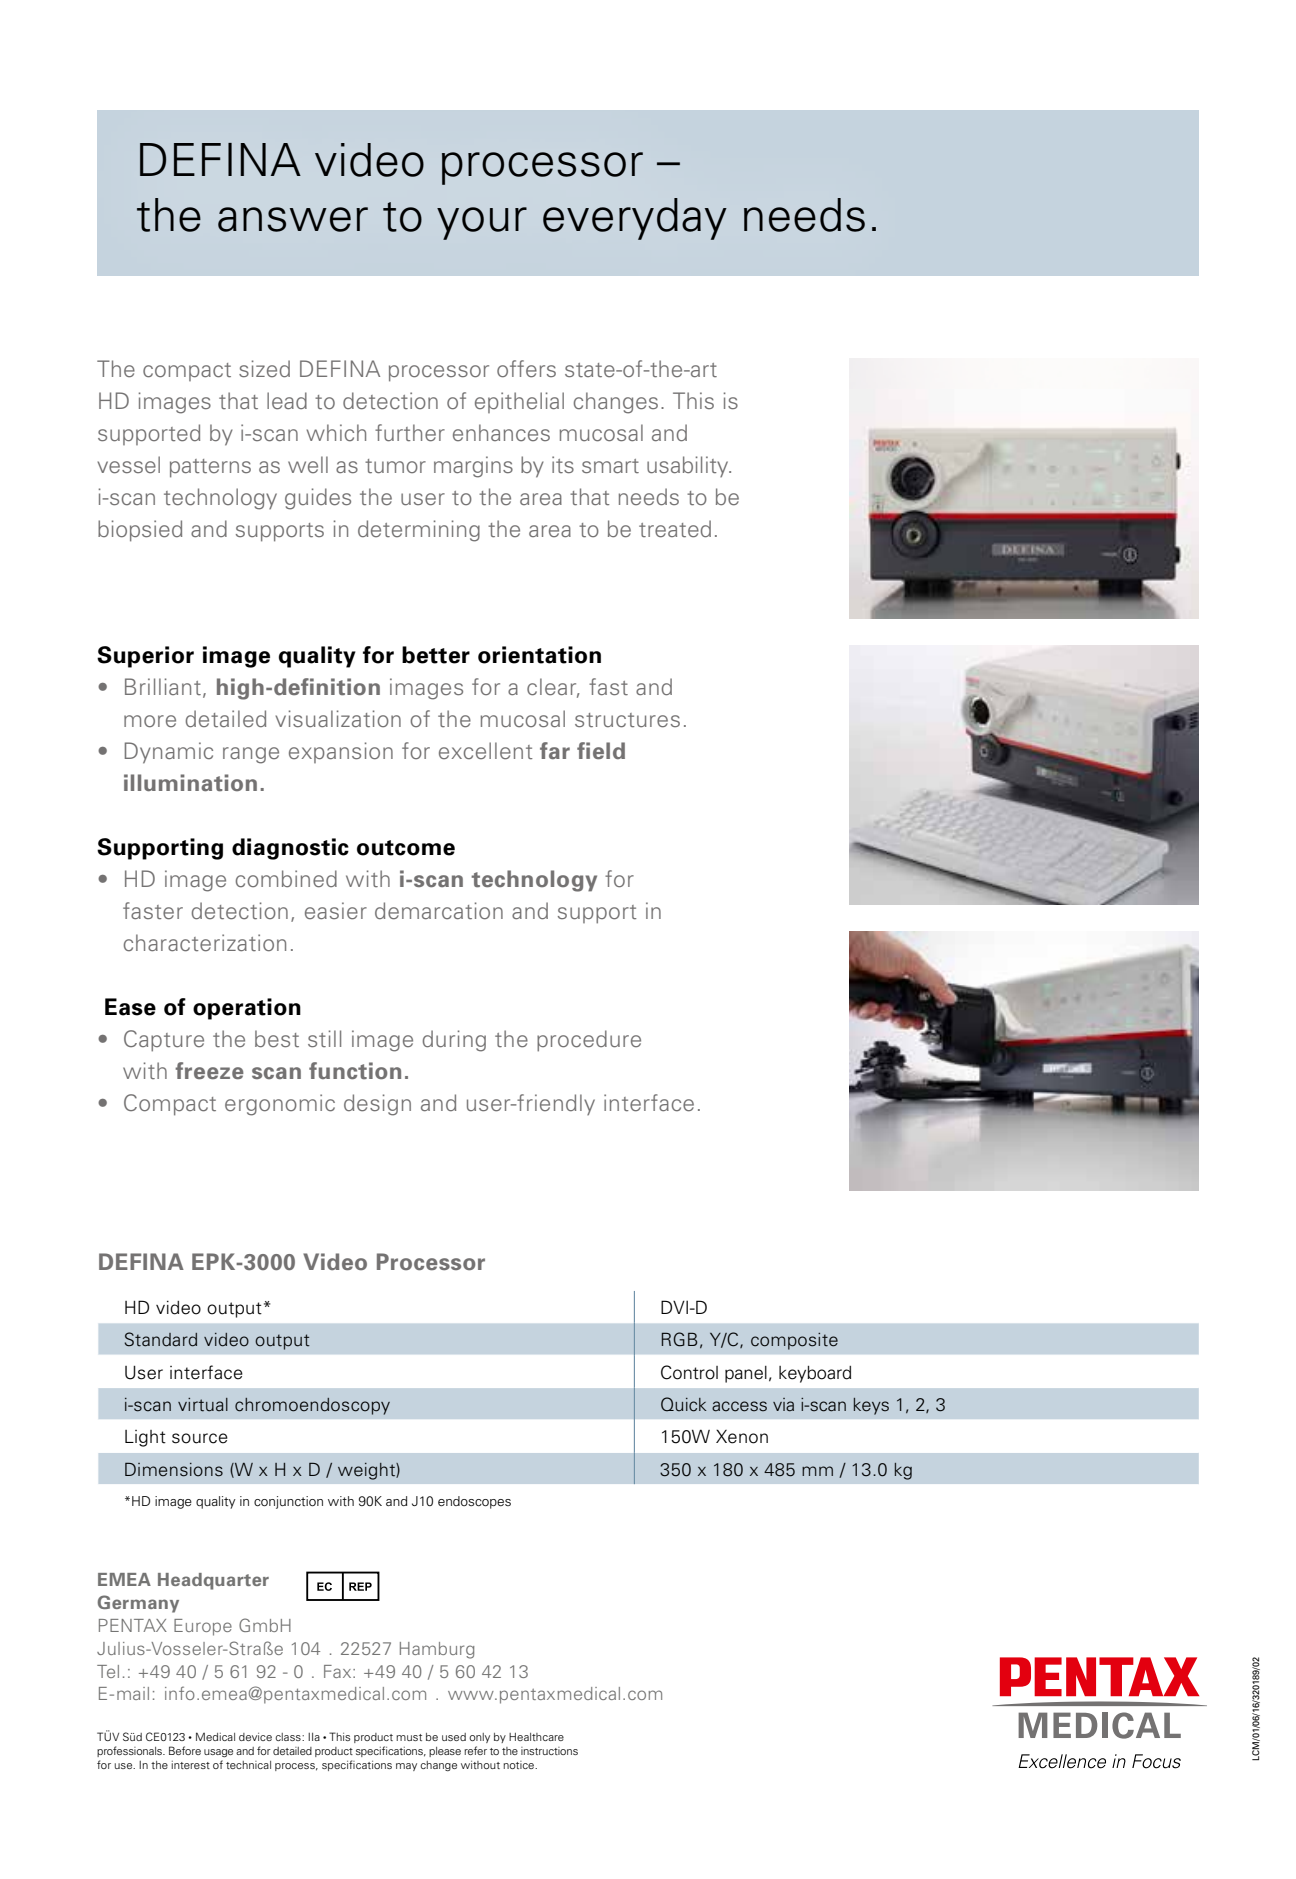  I want to click on characterization, so click(205, 943).
